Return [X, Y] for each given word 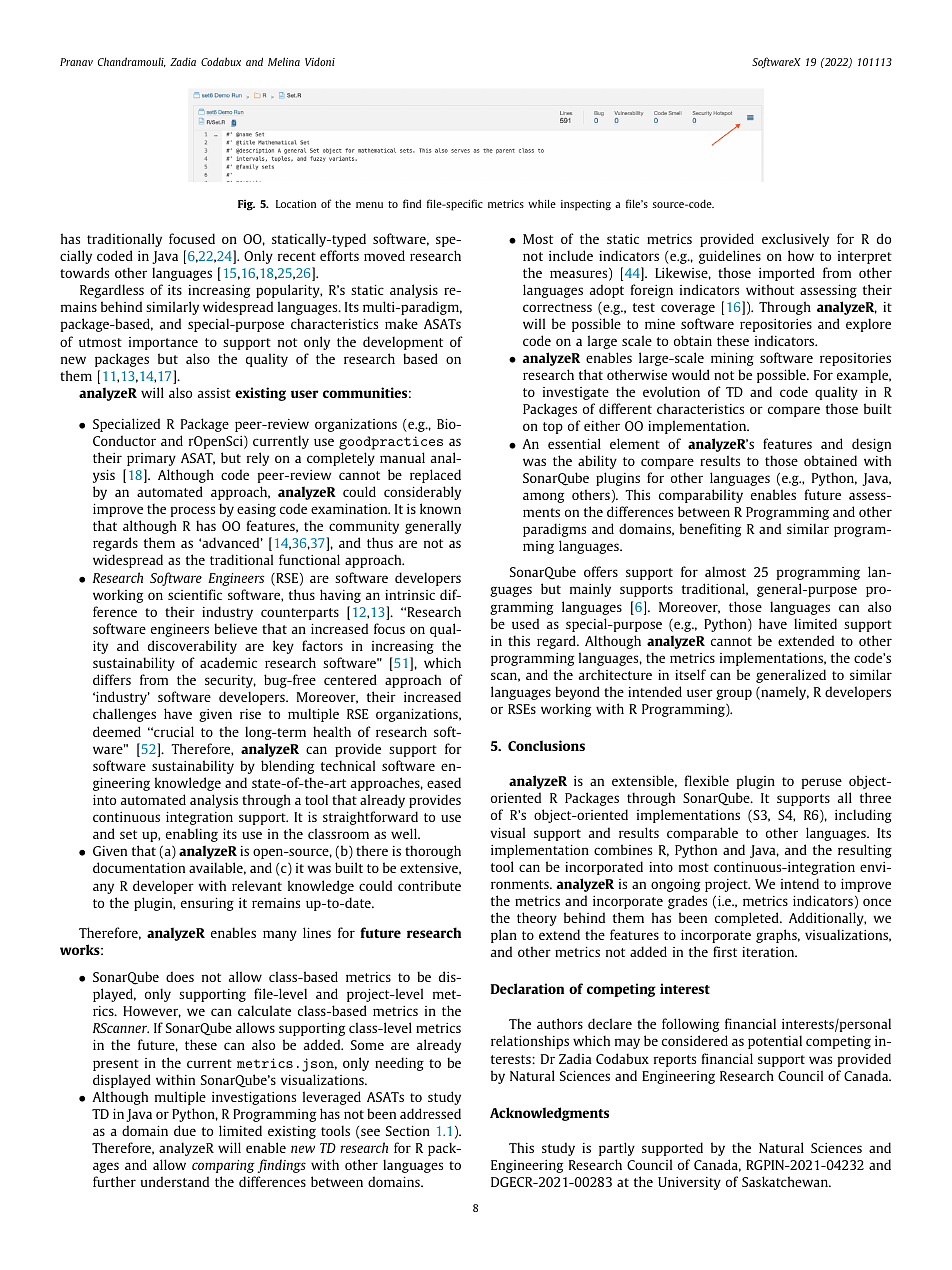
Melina [284, 61]
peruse [822, 783]
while [542, 204]
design [871, 445]
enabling [192, 835]
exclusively [795, 240]
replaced [435, 476]
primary [151, 459]
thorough [433, 852]
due [185, 1130]
